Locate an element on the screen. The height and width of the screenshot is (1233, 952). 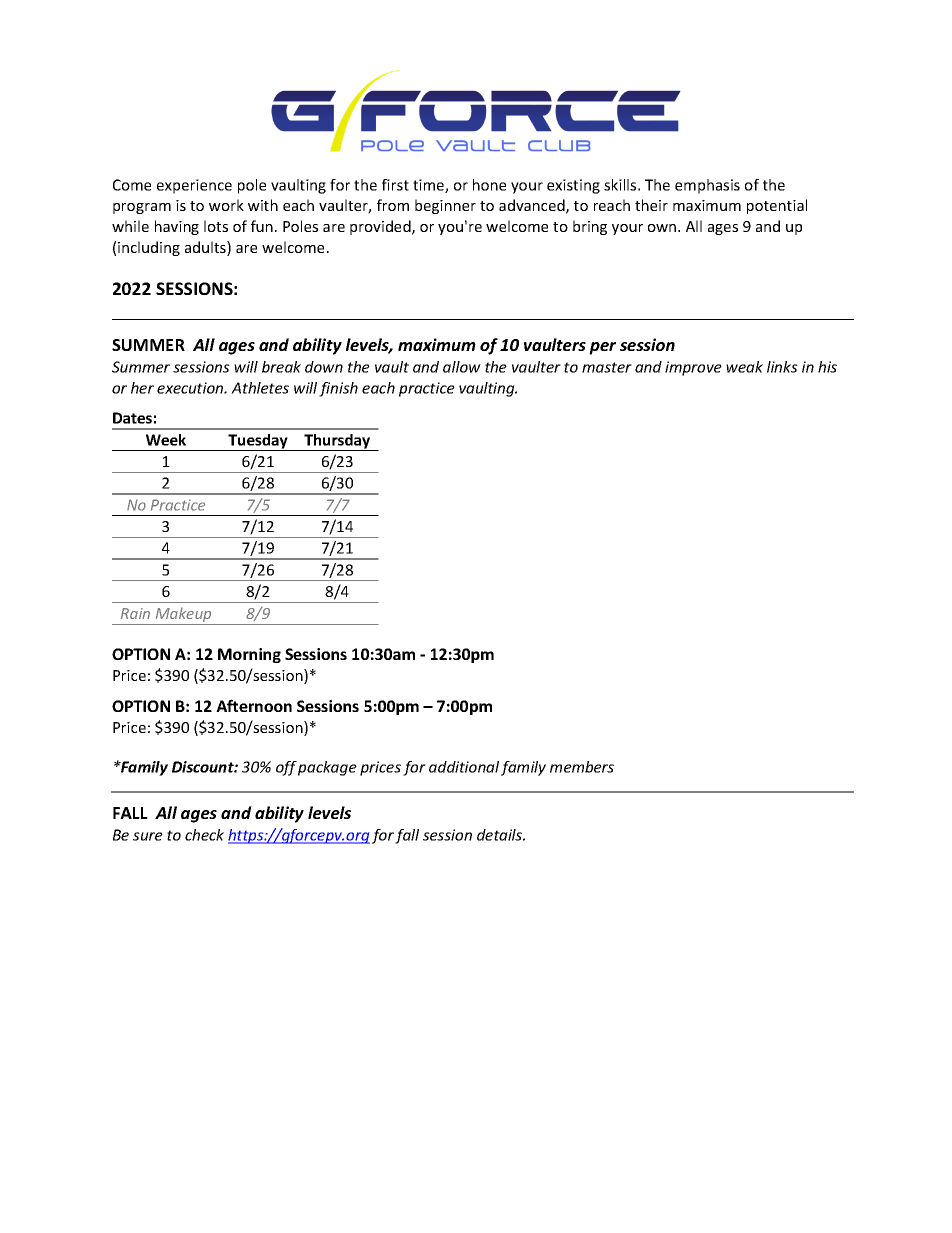
Thursday is located at coordinates (337, 442).
